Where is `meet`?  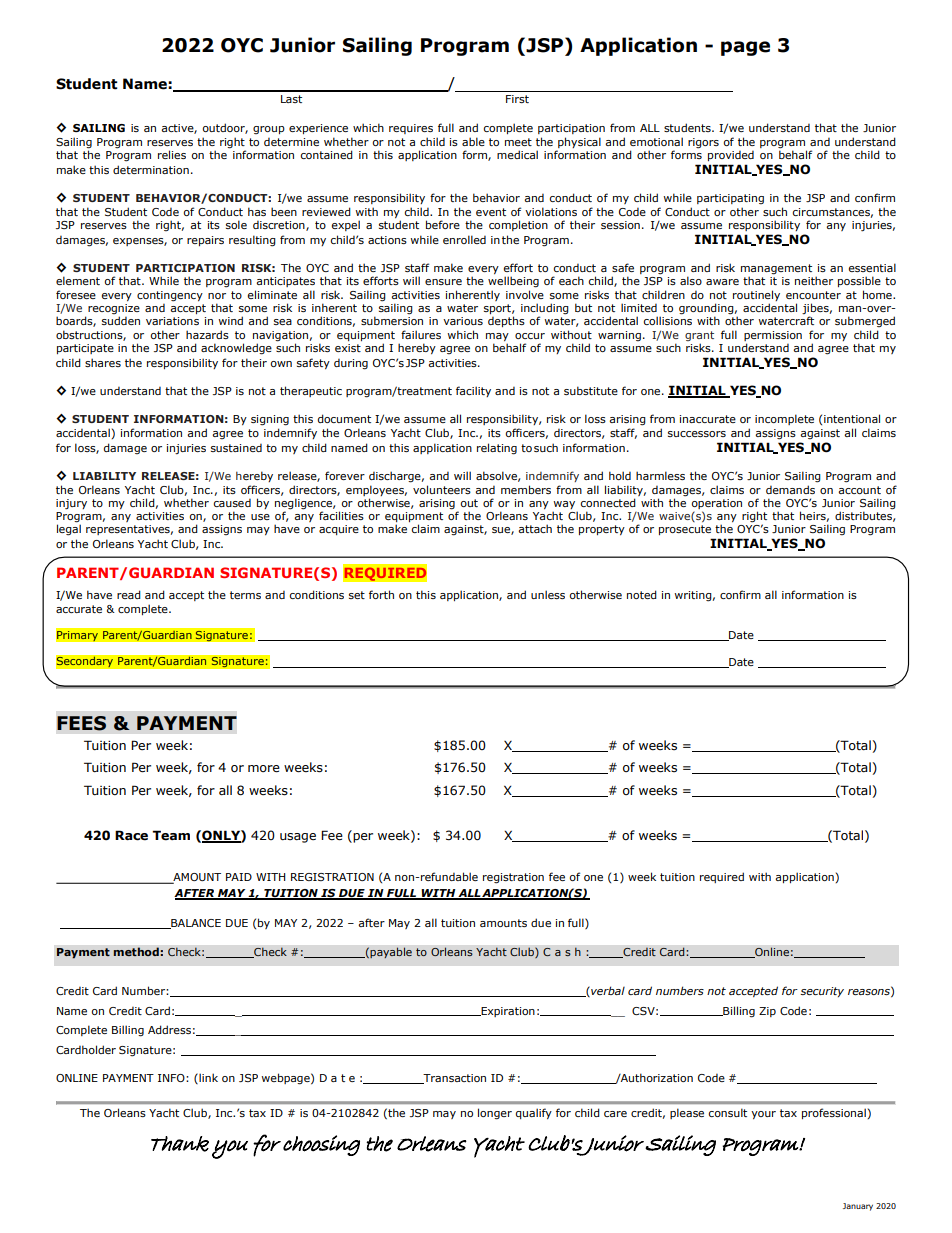 meet is located at coordinates (518, 142).
